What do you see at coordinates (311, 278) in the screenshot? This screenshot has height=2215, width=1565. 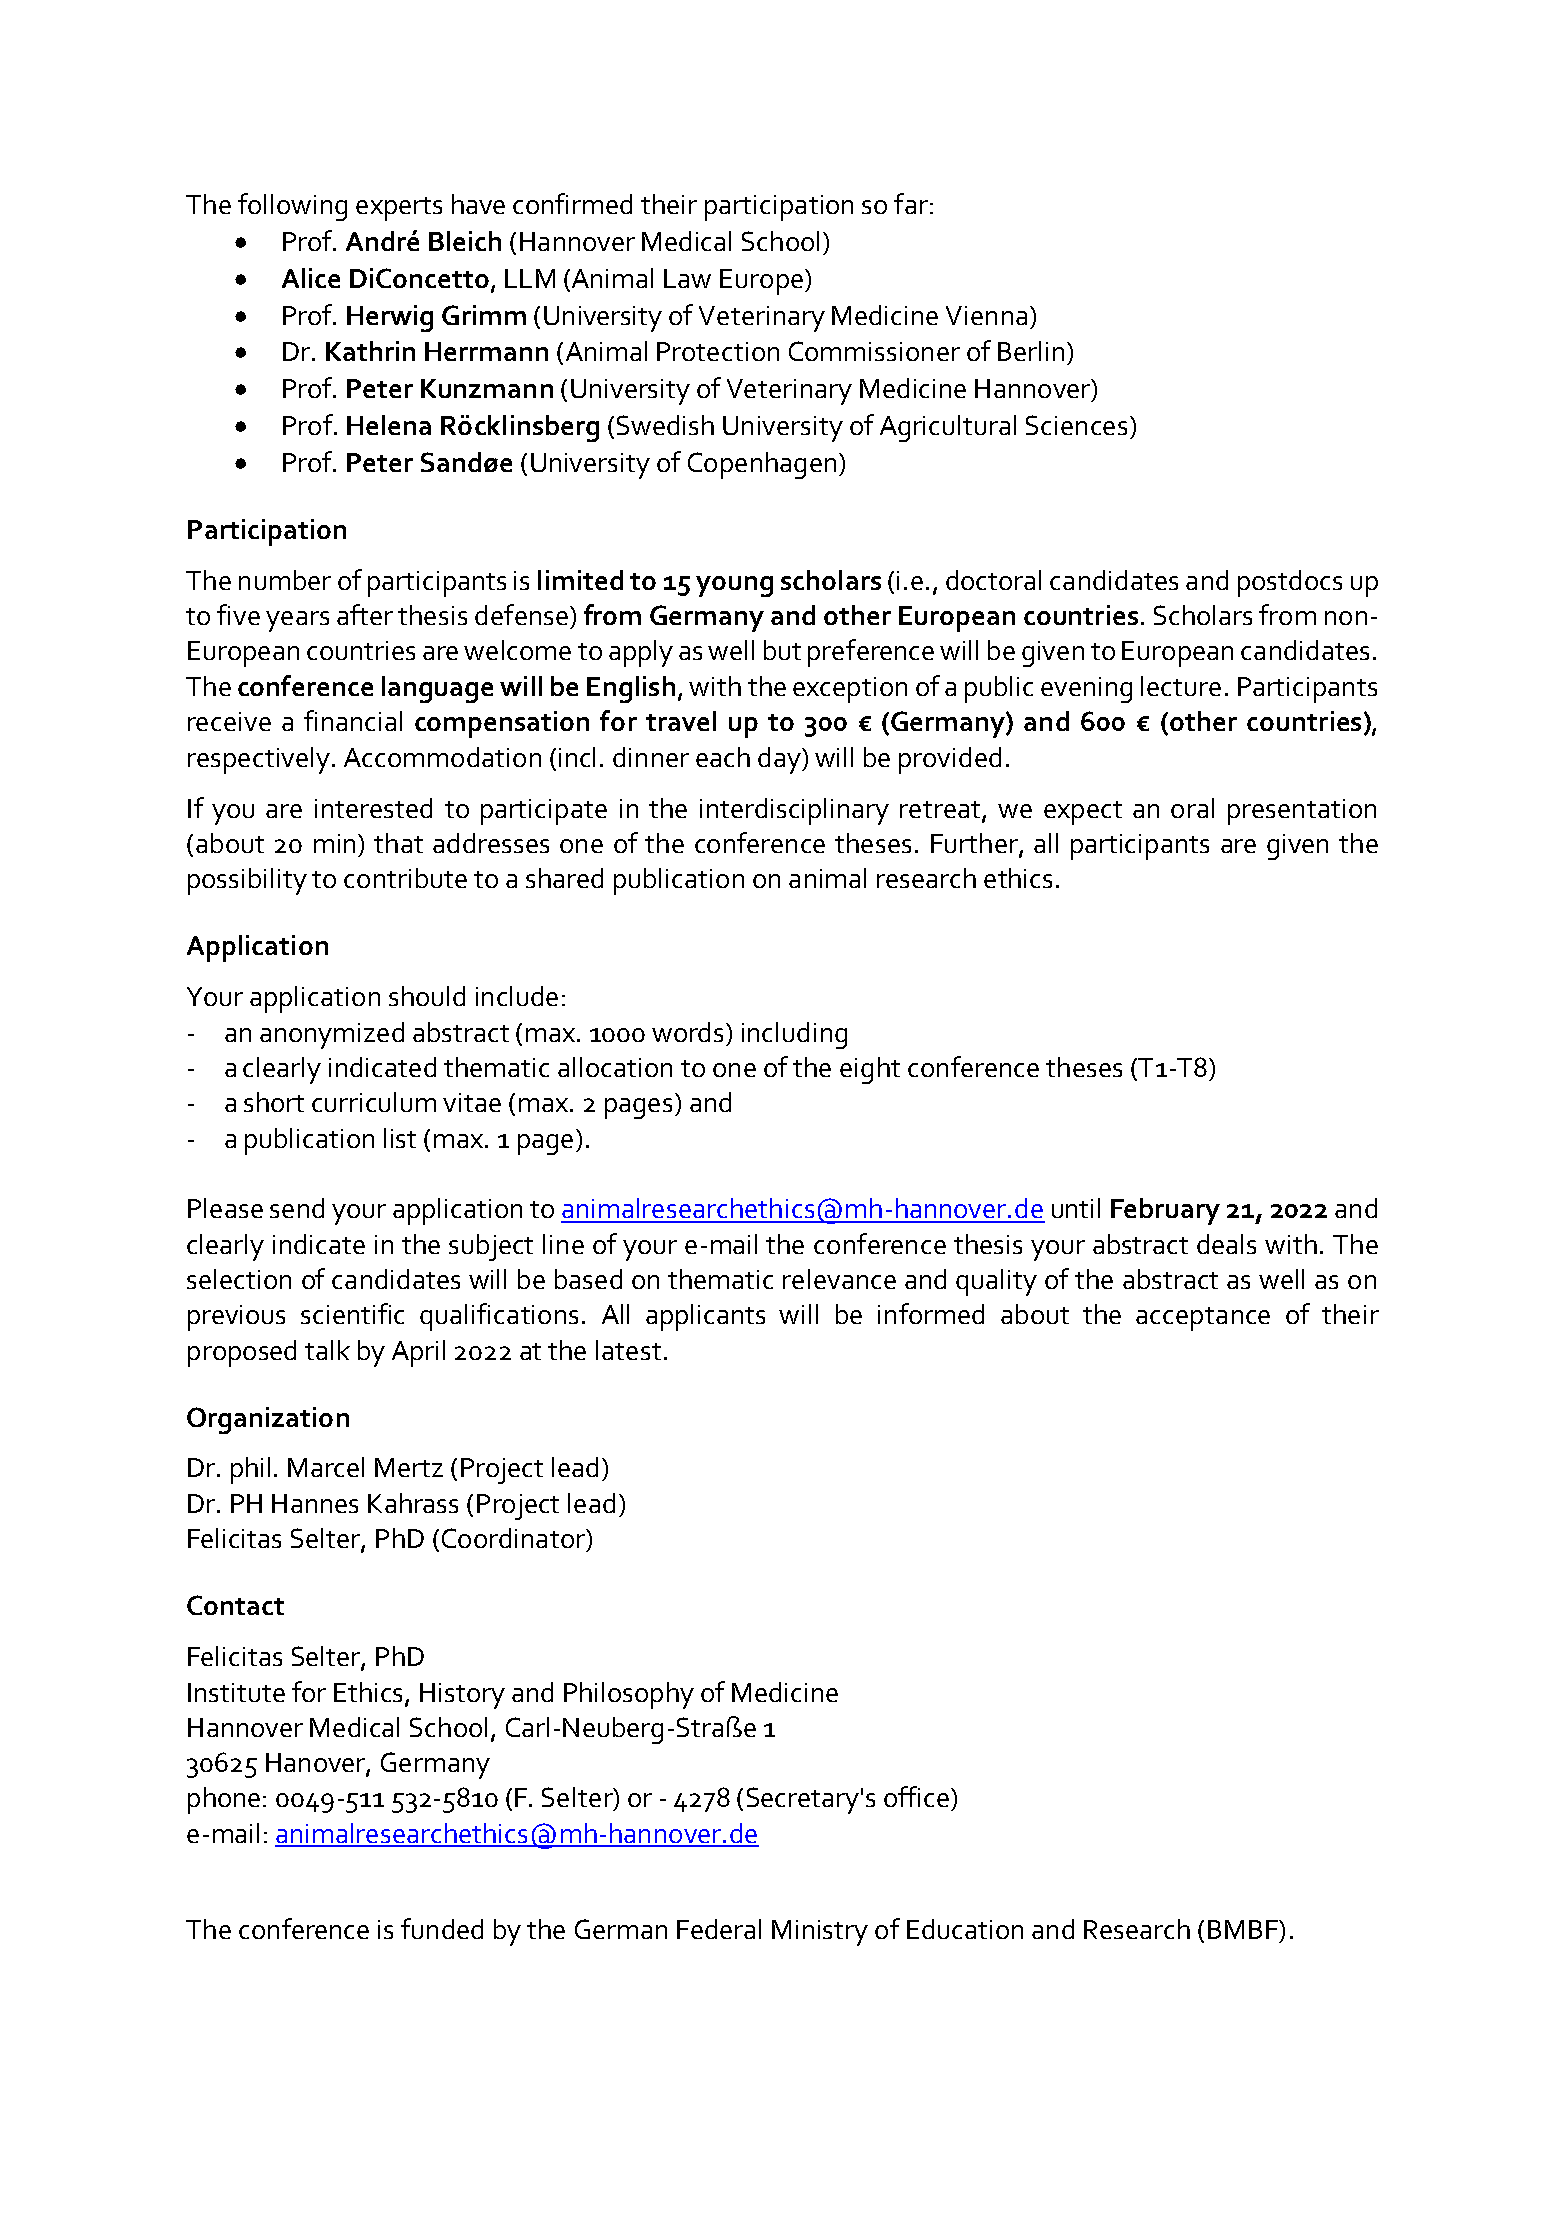 I see `Alice` at bounding box center [311, 278].
